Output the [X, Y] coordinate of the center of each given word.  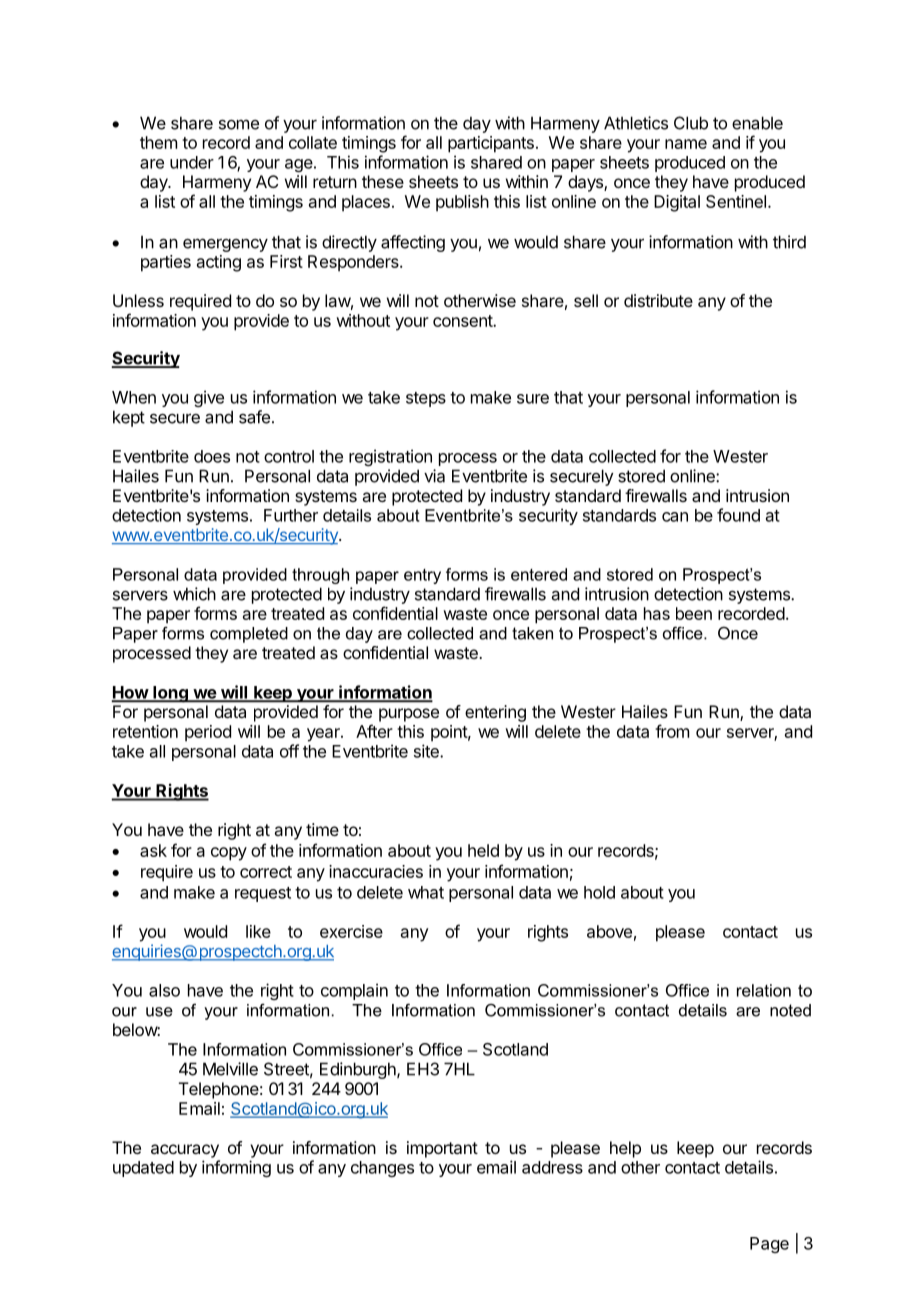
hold [599, 892]
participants [491, 144]
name [686, 144]
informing [236, 1168]
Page [769, 1245]
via [434, 476]
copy [229, 854]
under [192, 162]
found [738, 515]
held [483, 850]
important [442, 1149]
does [212, 456]
